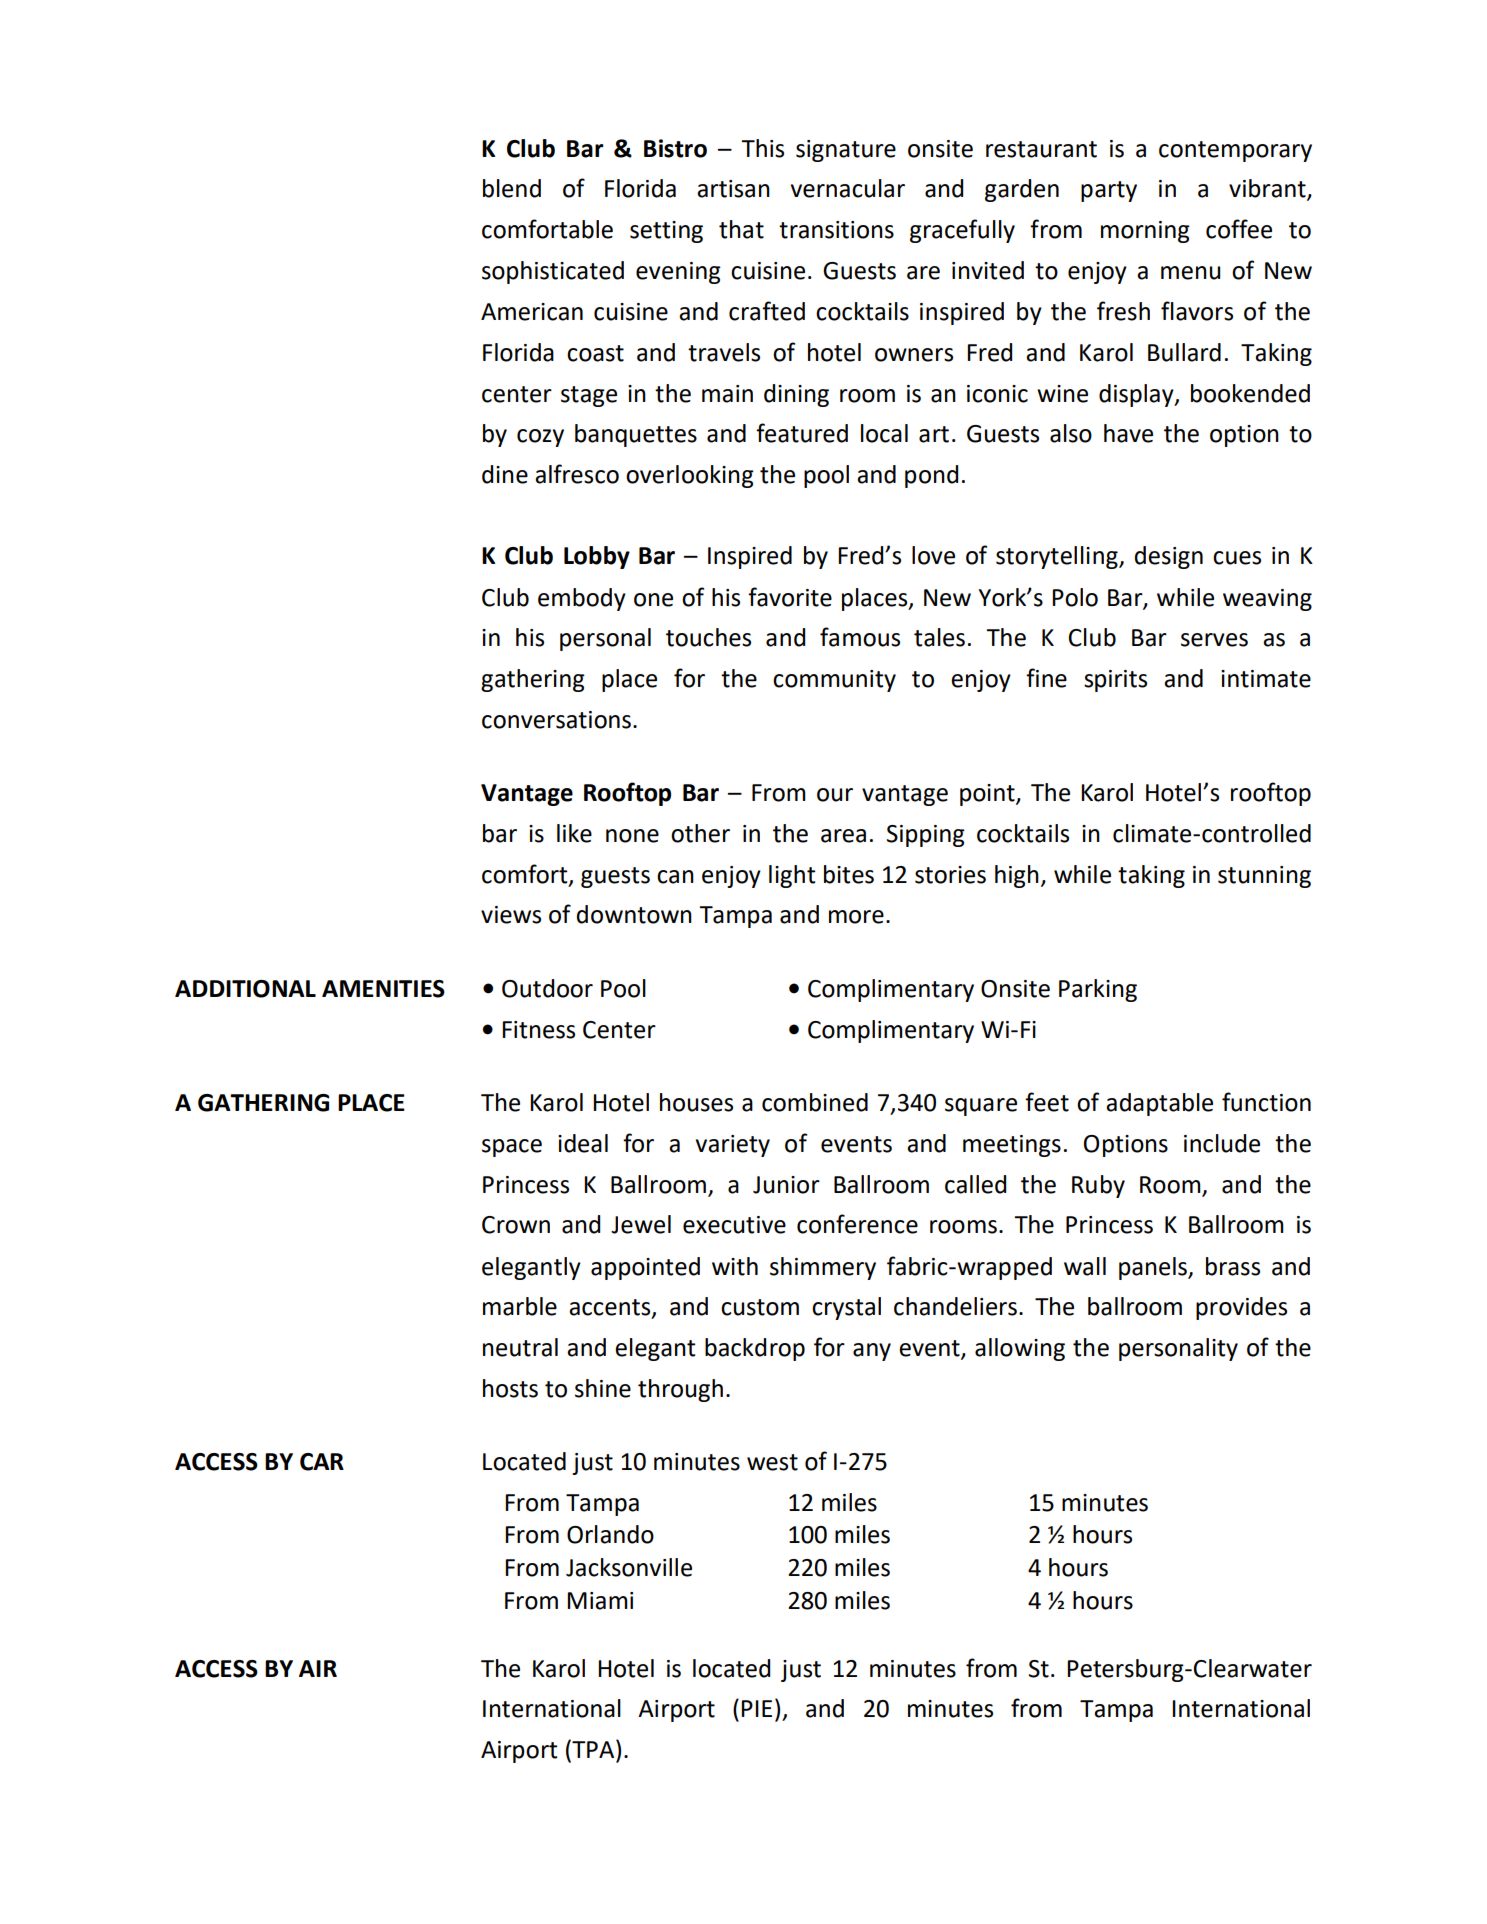  Describe the element at coordinates (512, 188) in the screenshot. I see `blend` at that location.
